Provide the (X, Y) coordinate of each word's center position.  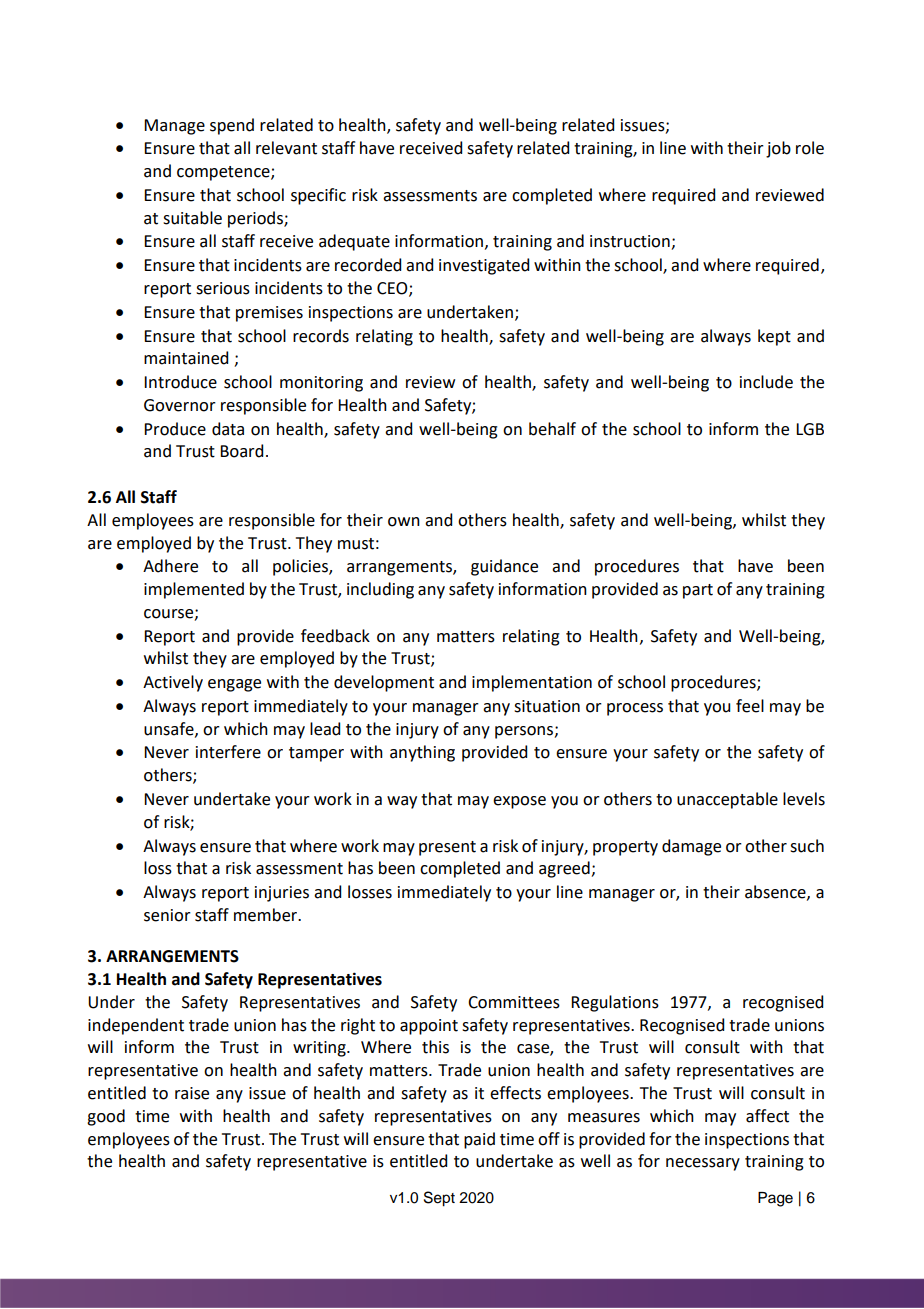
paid (479, 1140)
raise (192, 1093)
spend (232, 126)
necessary (703, 1164)
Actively (173, 683)
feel (750, 706)
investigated (484, 266)
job (778, 149)
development (384, 683)
